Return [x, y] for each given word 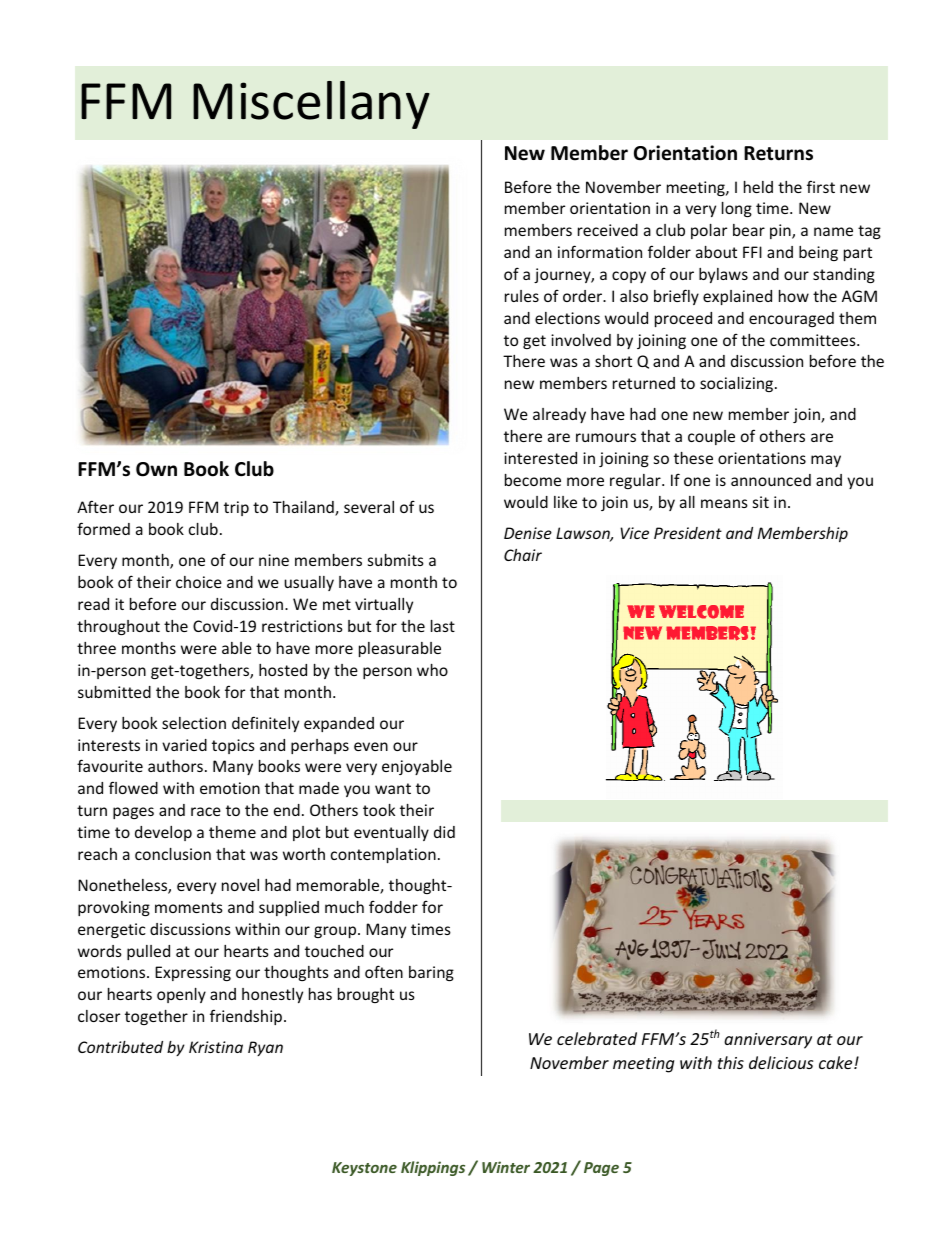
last [443, 626]
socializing [738, 384]
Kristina [216, 1047]
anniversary [768, 1041]
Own [156, 469]
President [688, 533]
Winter [506, 1167]
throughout [118, 627]
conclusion [173, 854]
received [608, 230]
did [444, 832]
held [758, 187]
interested [540, 458]
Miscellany [311, 105]
